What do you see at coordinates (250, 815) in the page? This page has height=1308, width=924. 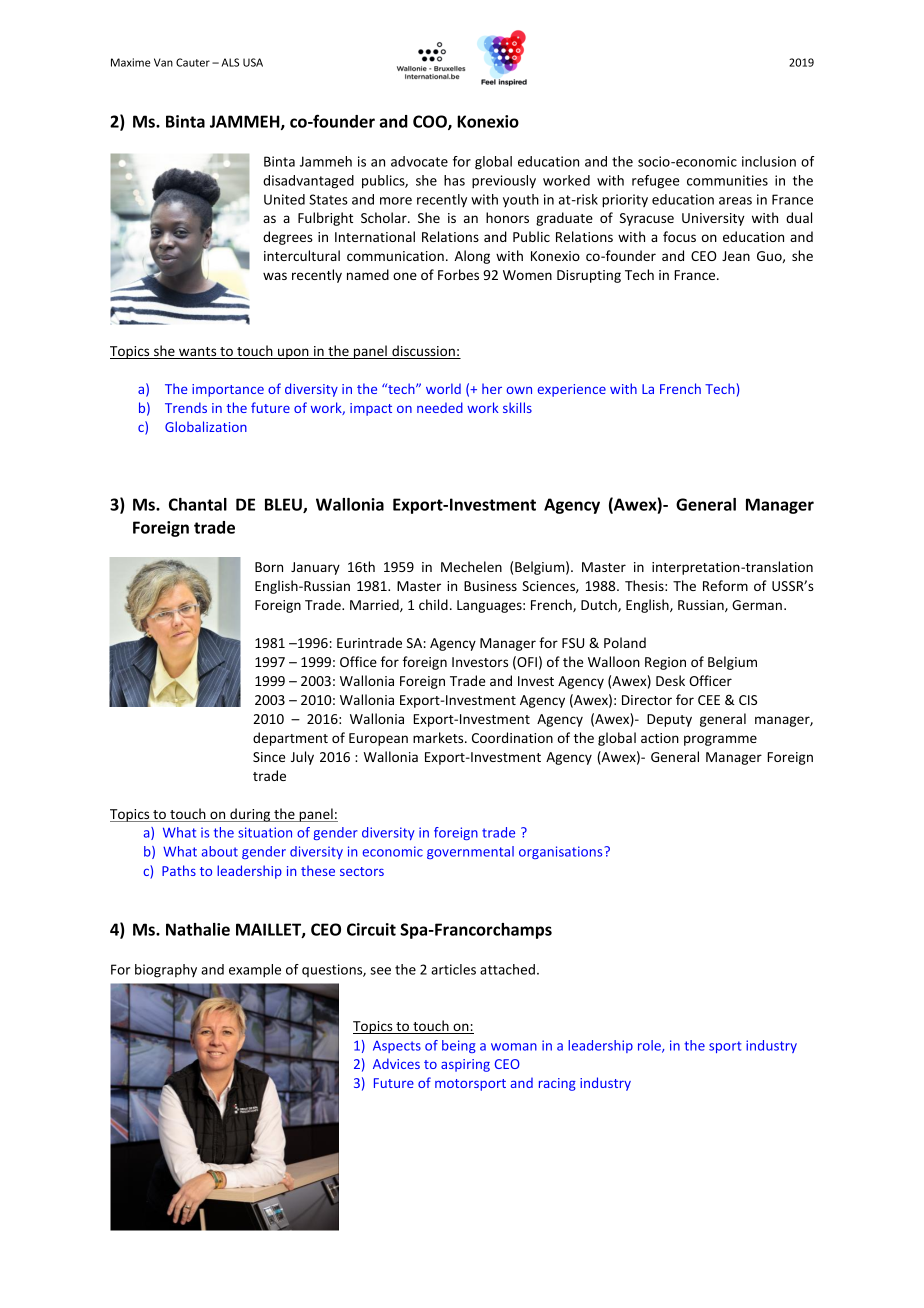 I see `during` at bounding box center [250, 815].
